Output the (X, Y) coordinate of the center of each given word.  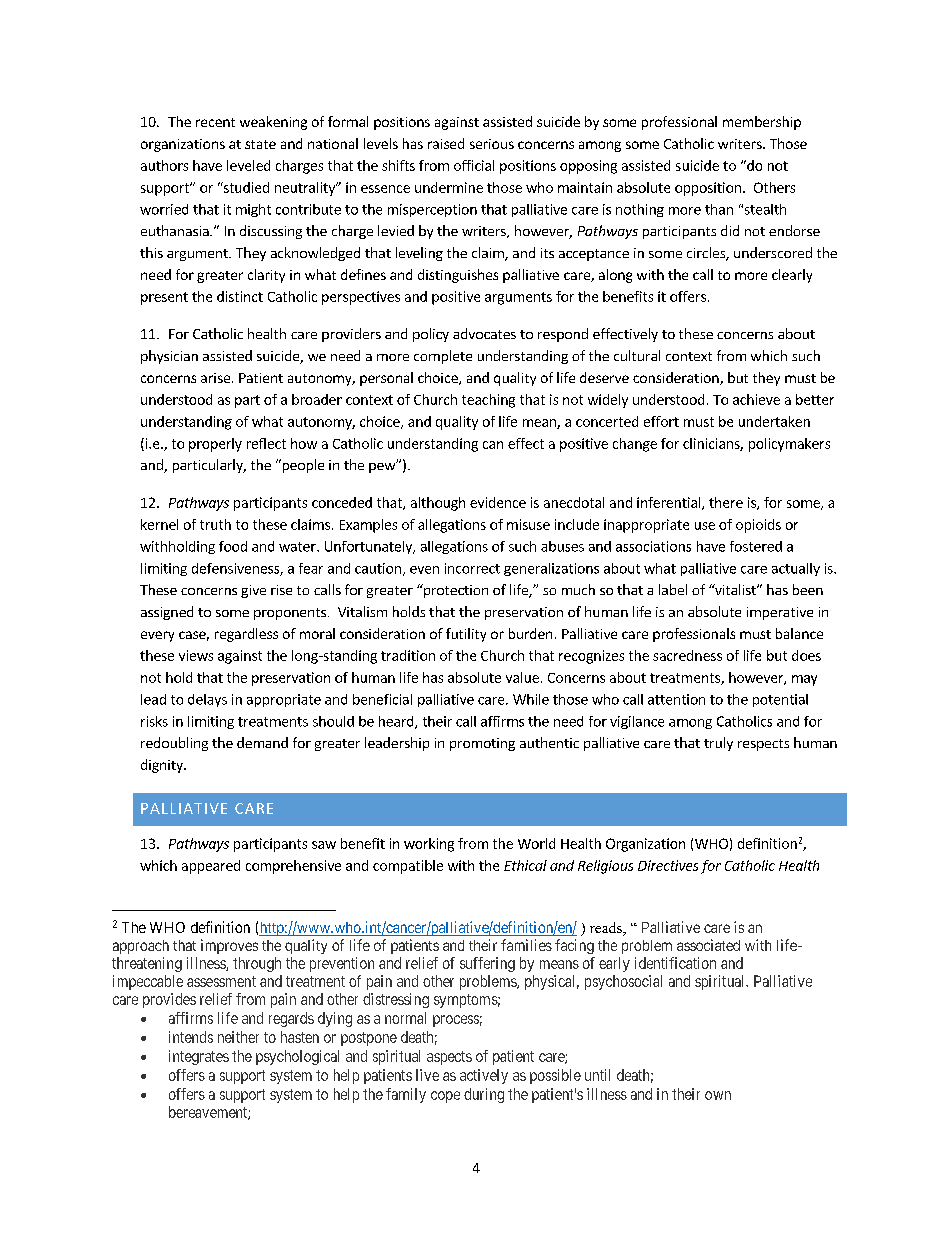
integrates (199, 1057)
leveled (248, 165)
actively (484, 1076)
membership (762, 123)
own (718, 1095)
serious (492, 144)
